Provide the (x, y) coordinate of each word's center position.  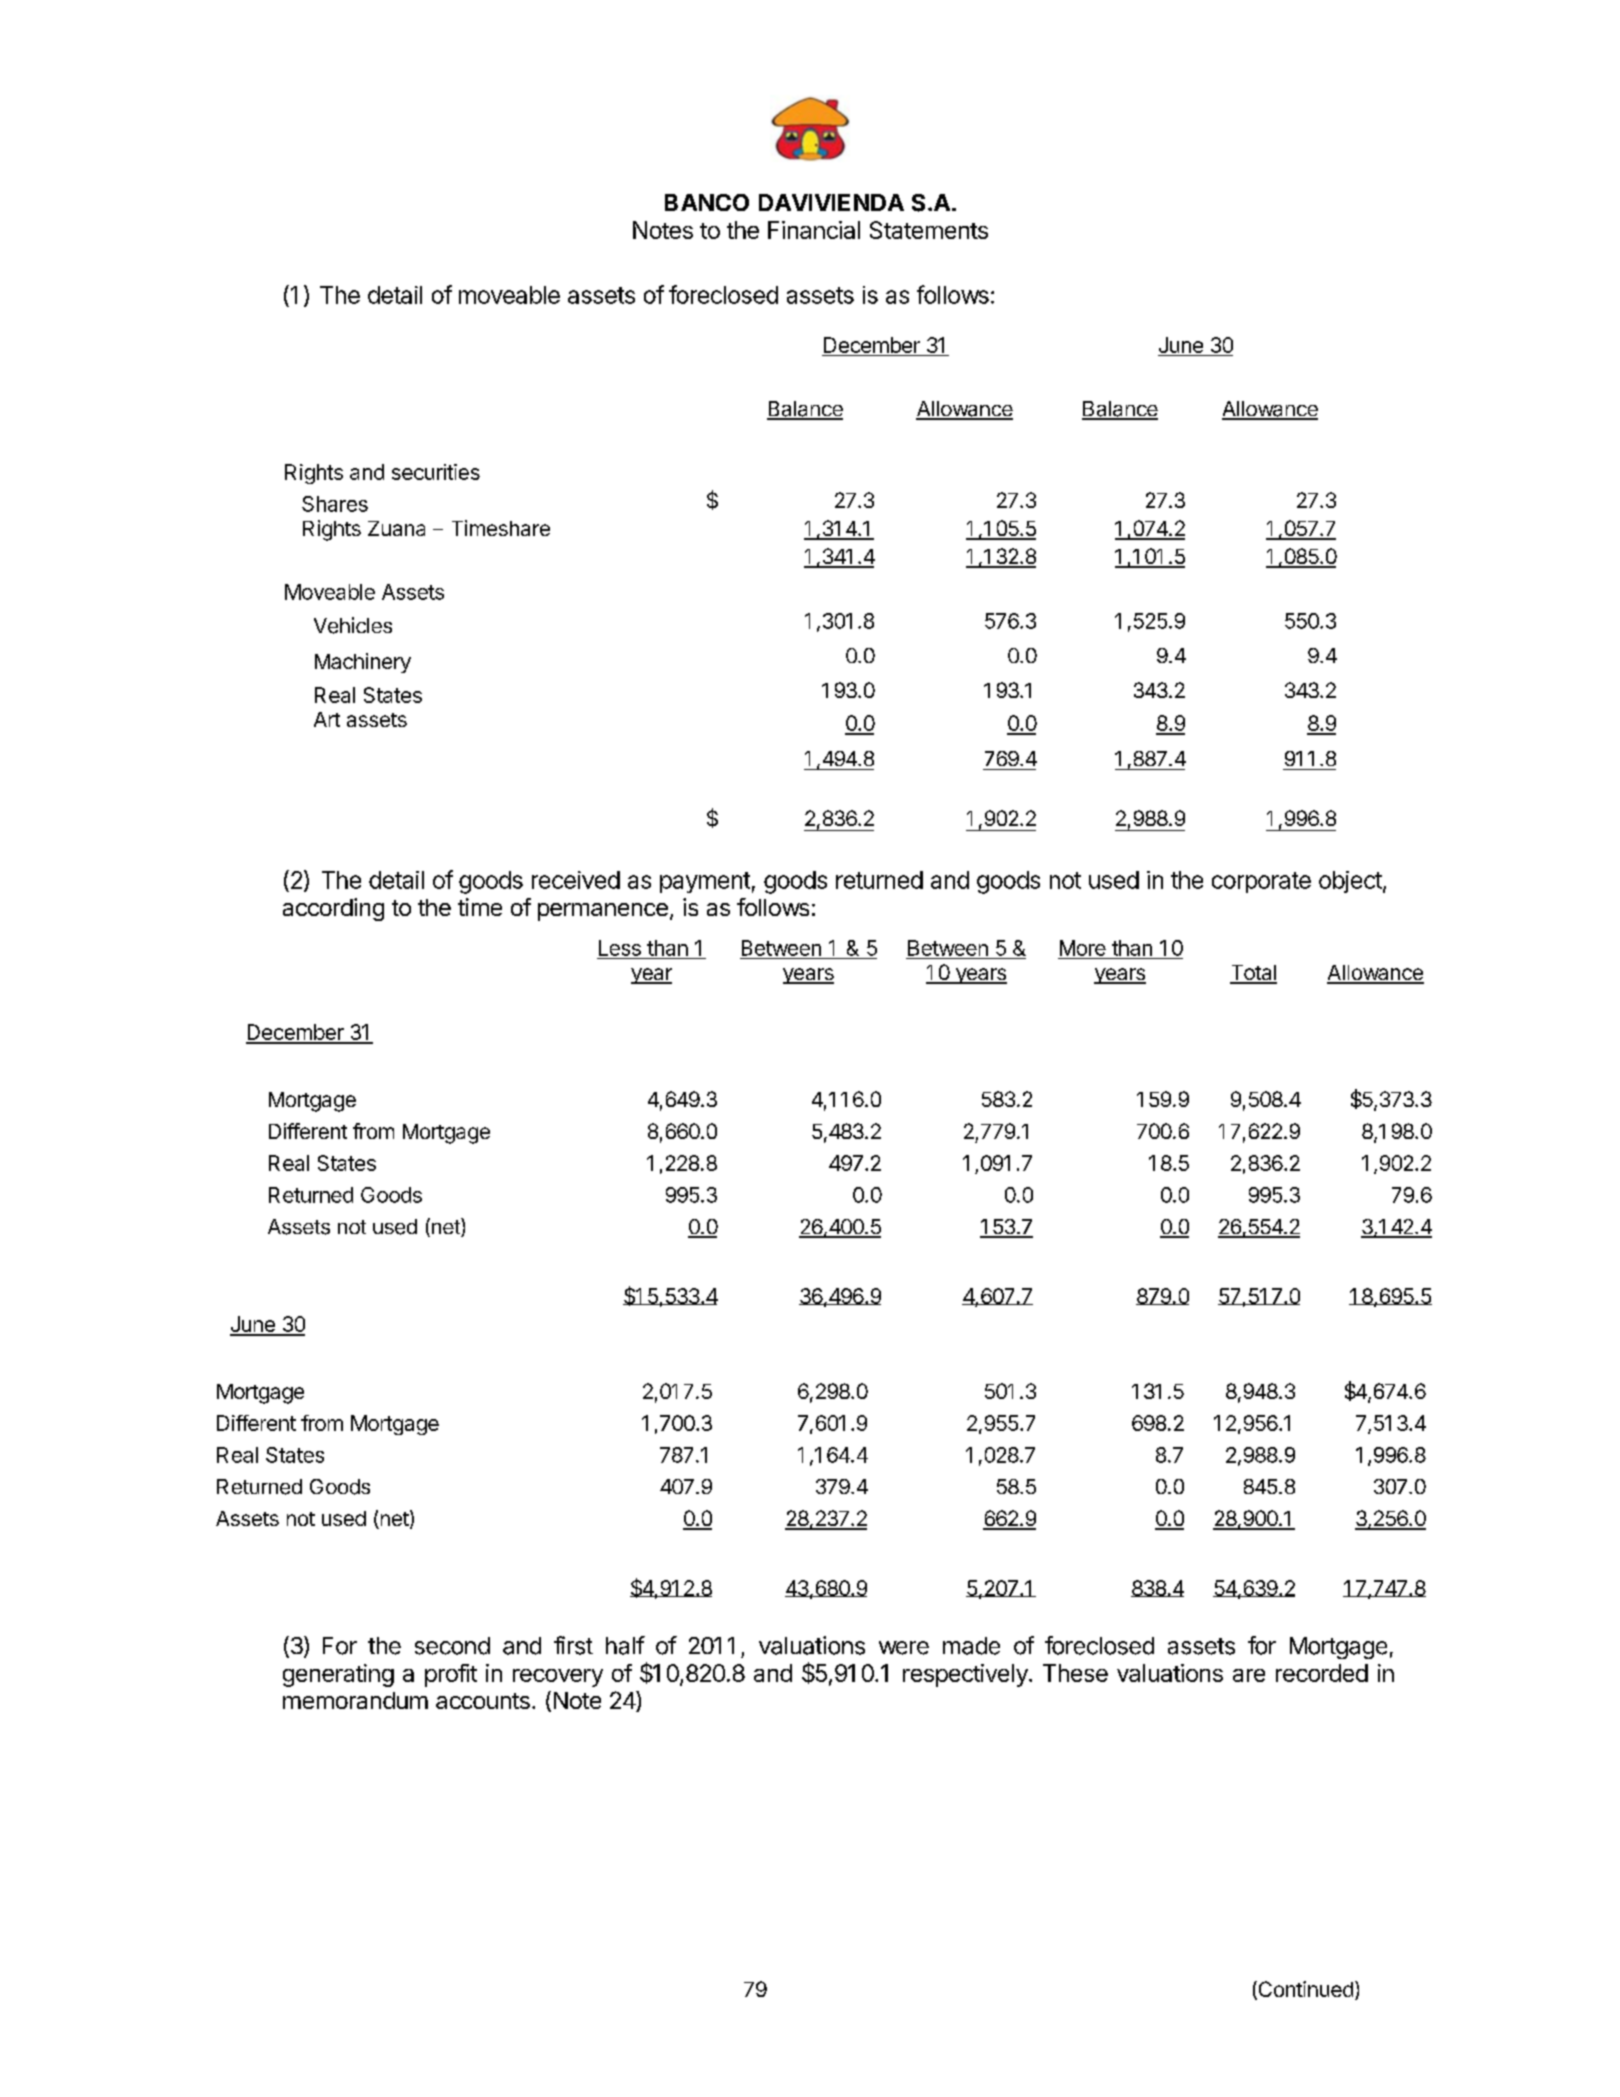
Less (620, 948)
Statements (929, 230)
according (333, 909)
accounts (483, 1701)
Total (1253, 974)
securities (436, 472)
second (452, 1646)
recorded (1322, 1673)
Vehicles (353, 625)
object (1350, 882)
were (904, 1648)
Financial (814, 230)
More (1083, 948)
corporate (1261, 882)
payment (705, 882)
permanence (603, 912)
